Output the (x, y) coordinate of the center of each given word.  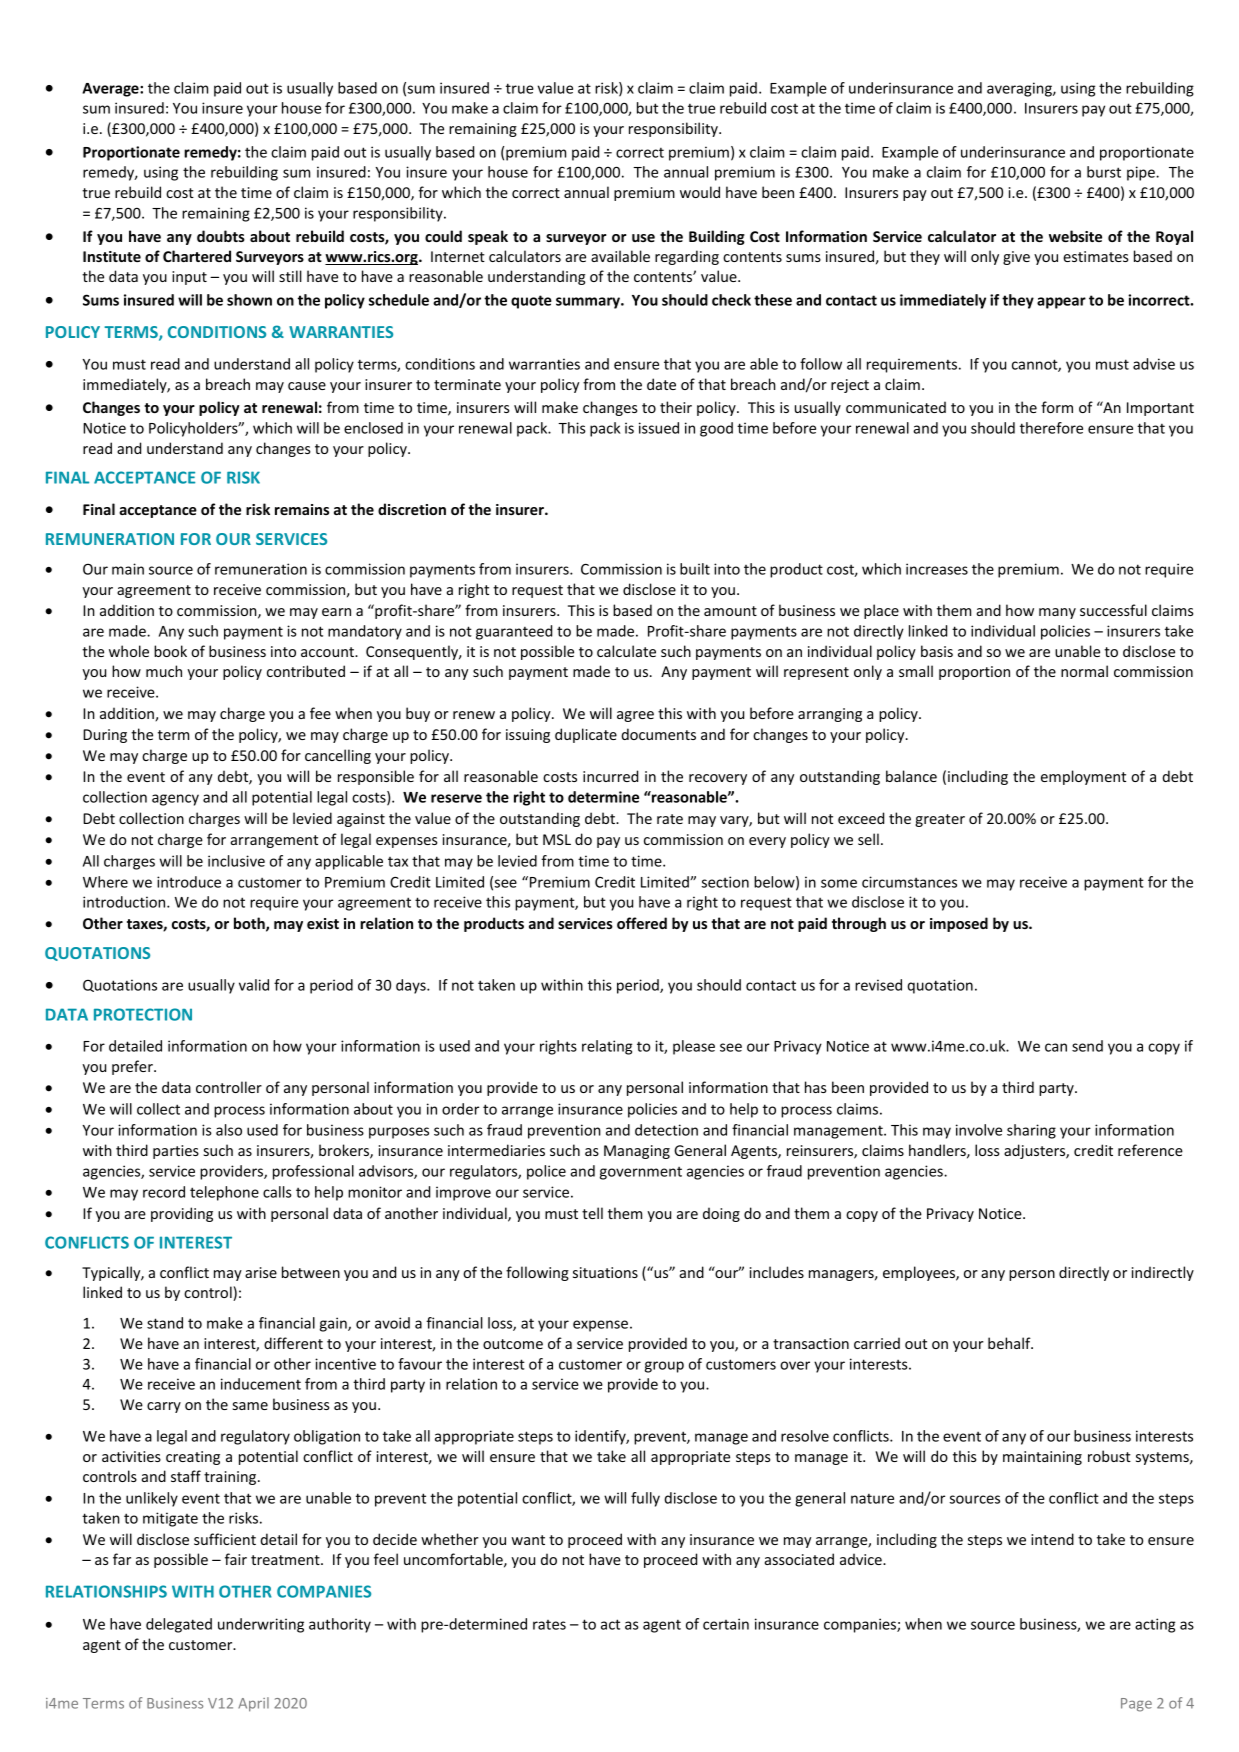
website (1075, 236)
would (700, 192)
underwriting (261, 1625)
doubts (221, 236)
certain (726, 1624)
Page (1136, 1705)
